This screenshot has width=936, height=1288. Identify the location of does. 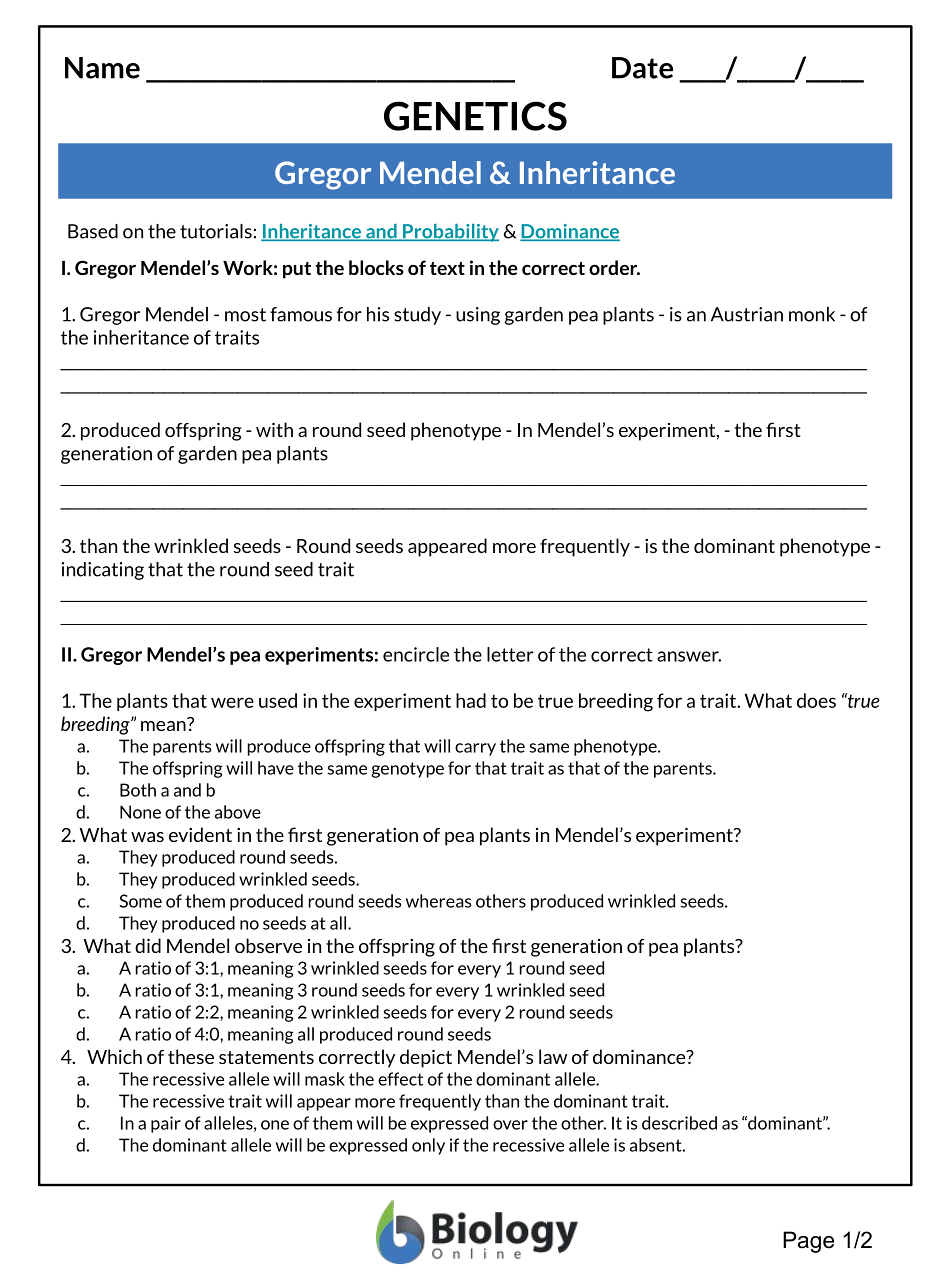
(816, 700).
